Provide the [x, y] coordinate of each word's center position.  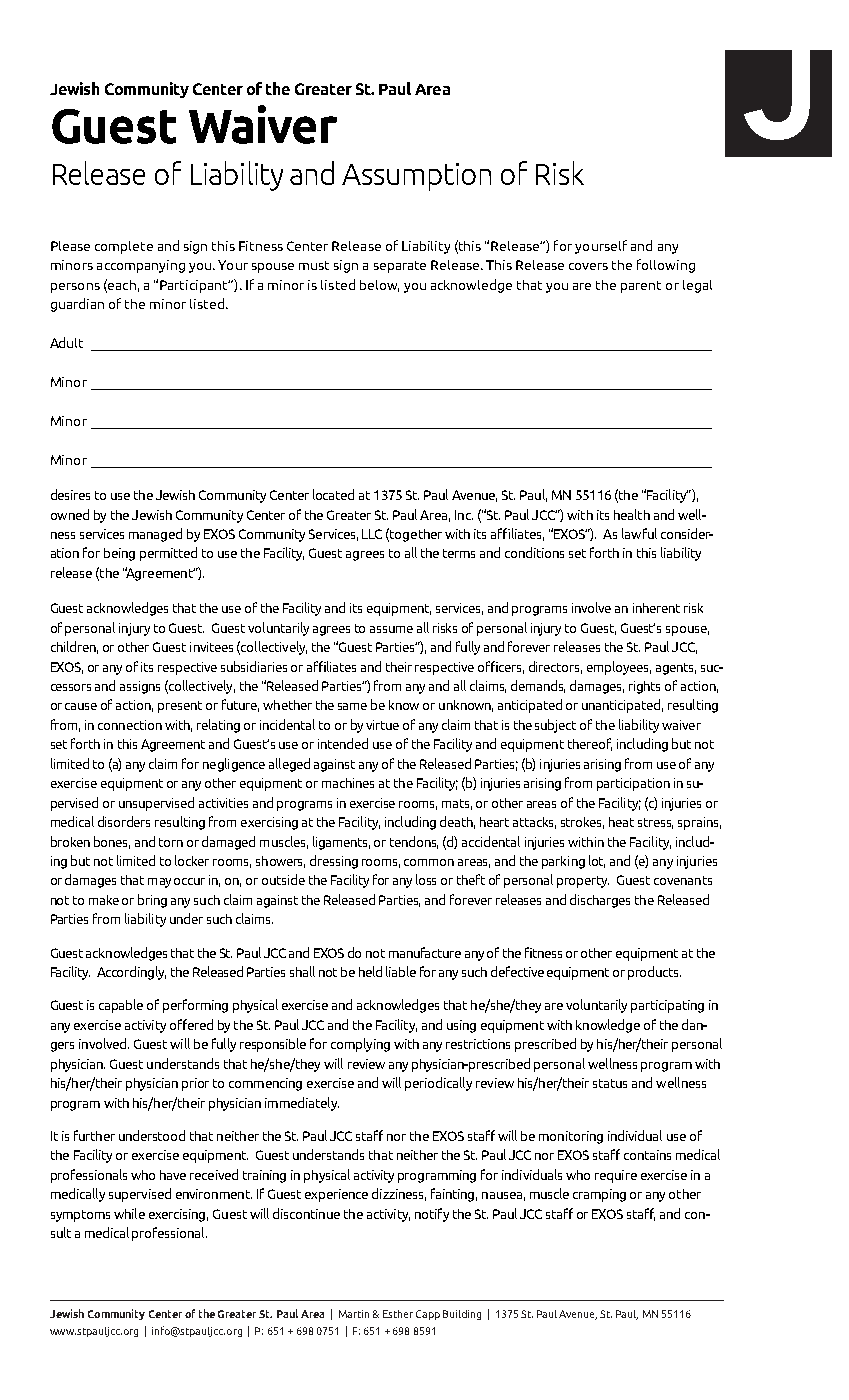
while [129, 1213]
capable [121, 1006]
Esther [398, 1314]
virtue [382, 725]
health [632, 514]
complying [360, 1045]
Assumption [416, 177]
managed [155, 535]
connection [130, 725]
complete [124, 247]
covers [588, 266]
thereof [590, 744]
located [333, 494]
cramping [599, 1195]
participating [667, 1006]
